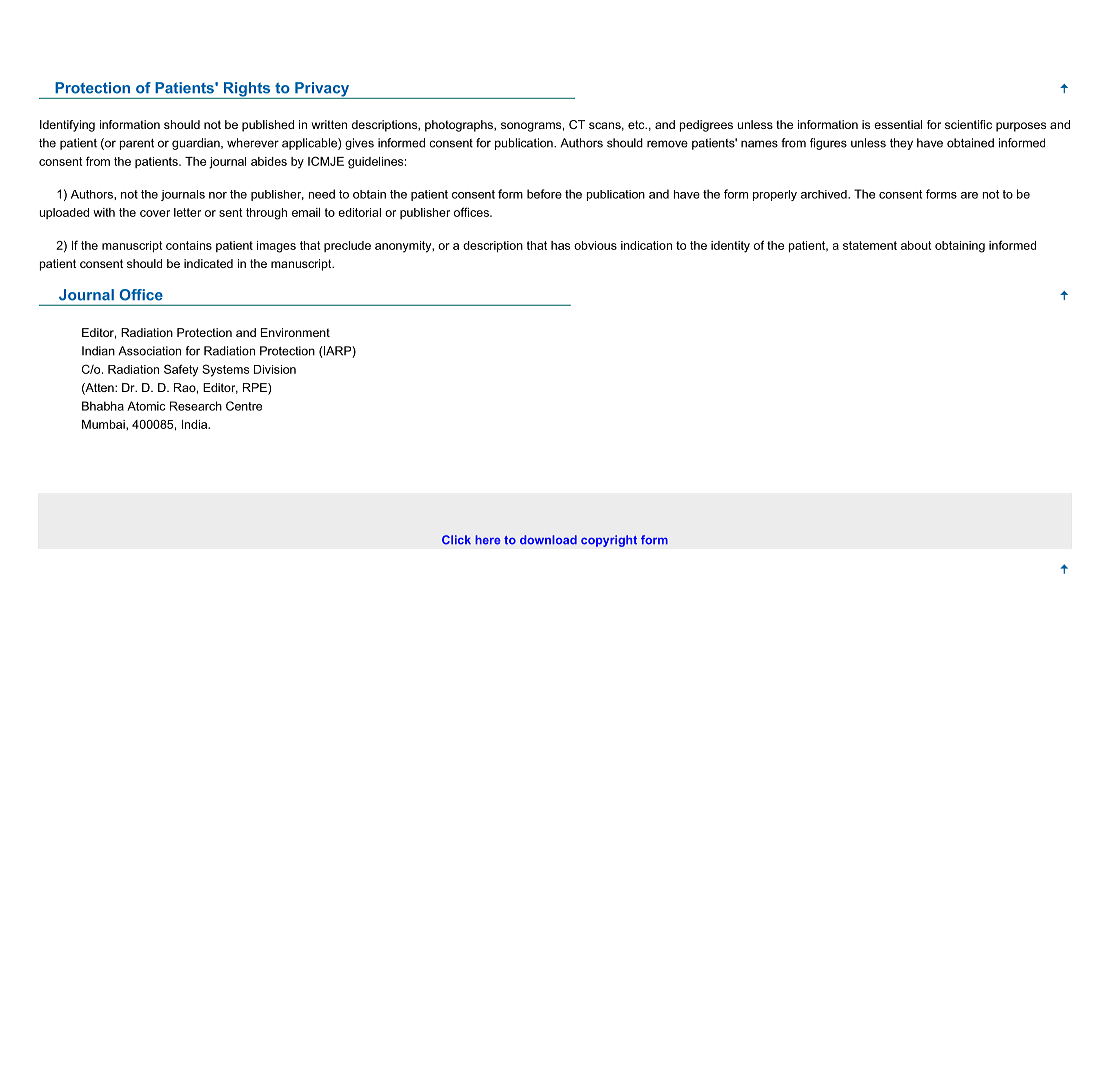 The image size is (1103, 1092). What do you see at coordinates (560, 245) in the screenshot?
I see `has` at bounding box center [560, 245].
